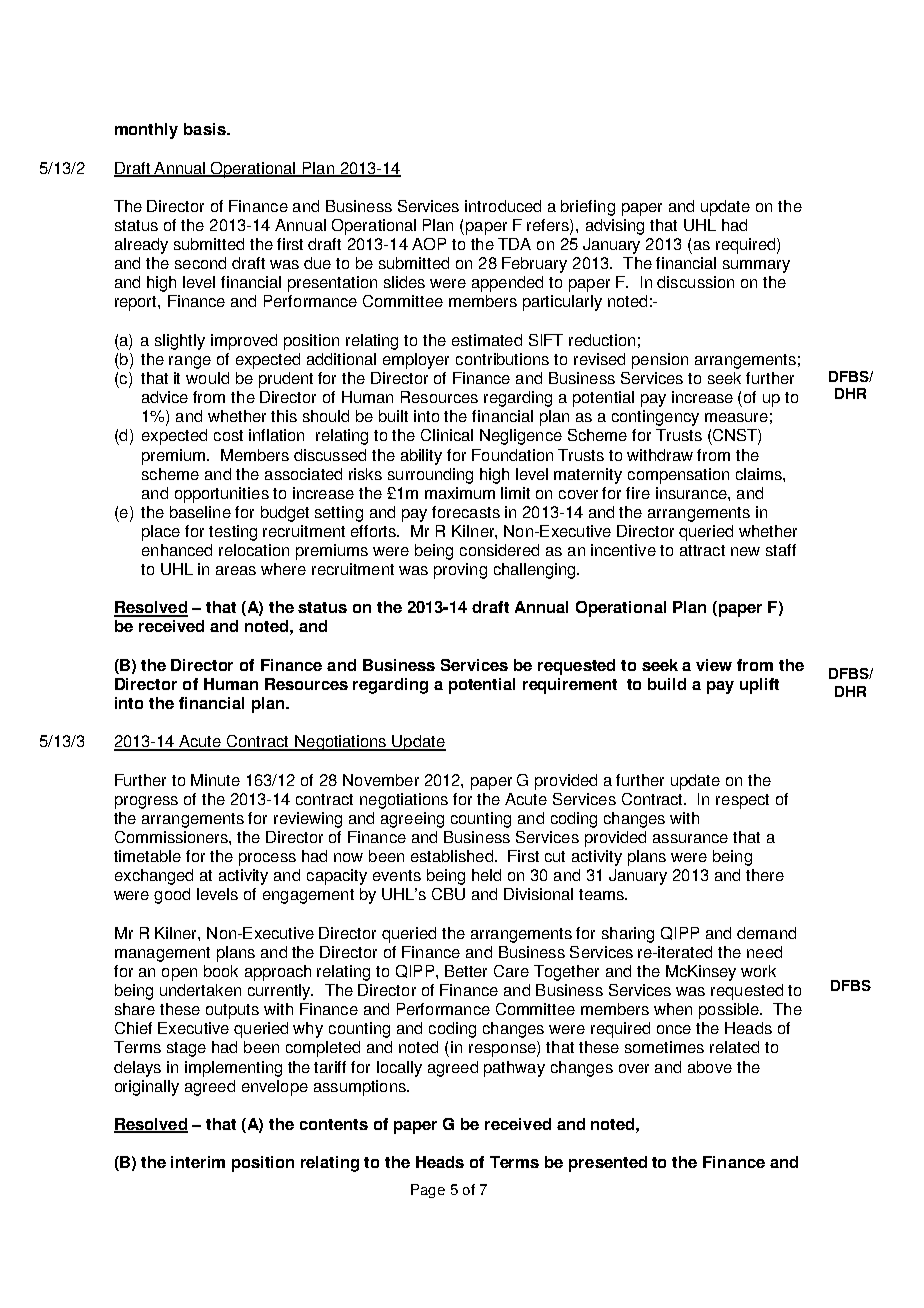 The height and width of the screenshot is (1308, 924). I want to click on established, so click(452, 856).
